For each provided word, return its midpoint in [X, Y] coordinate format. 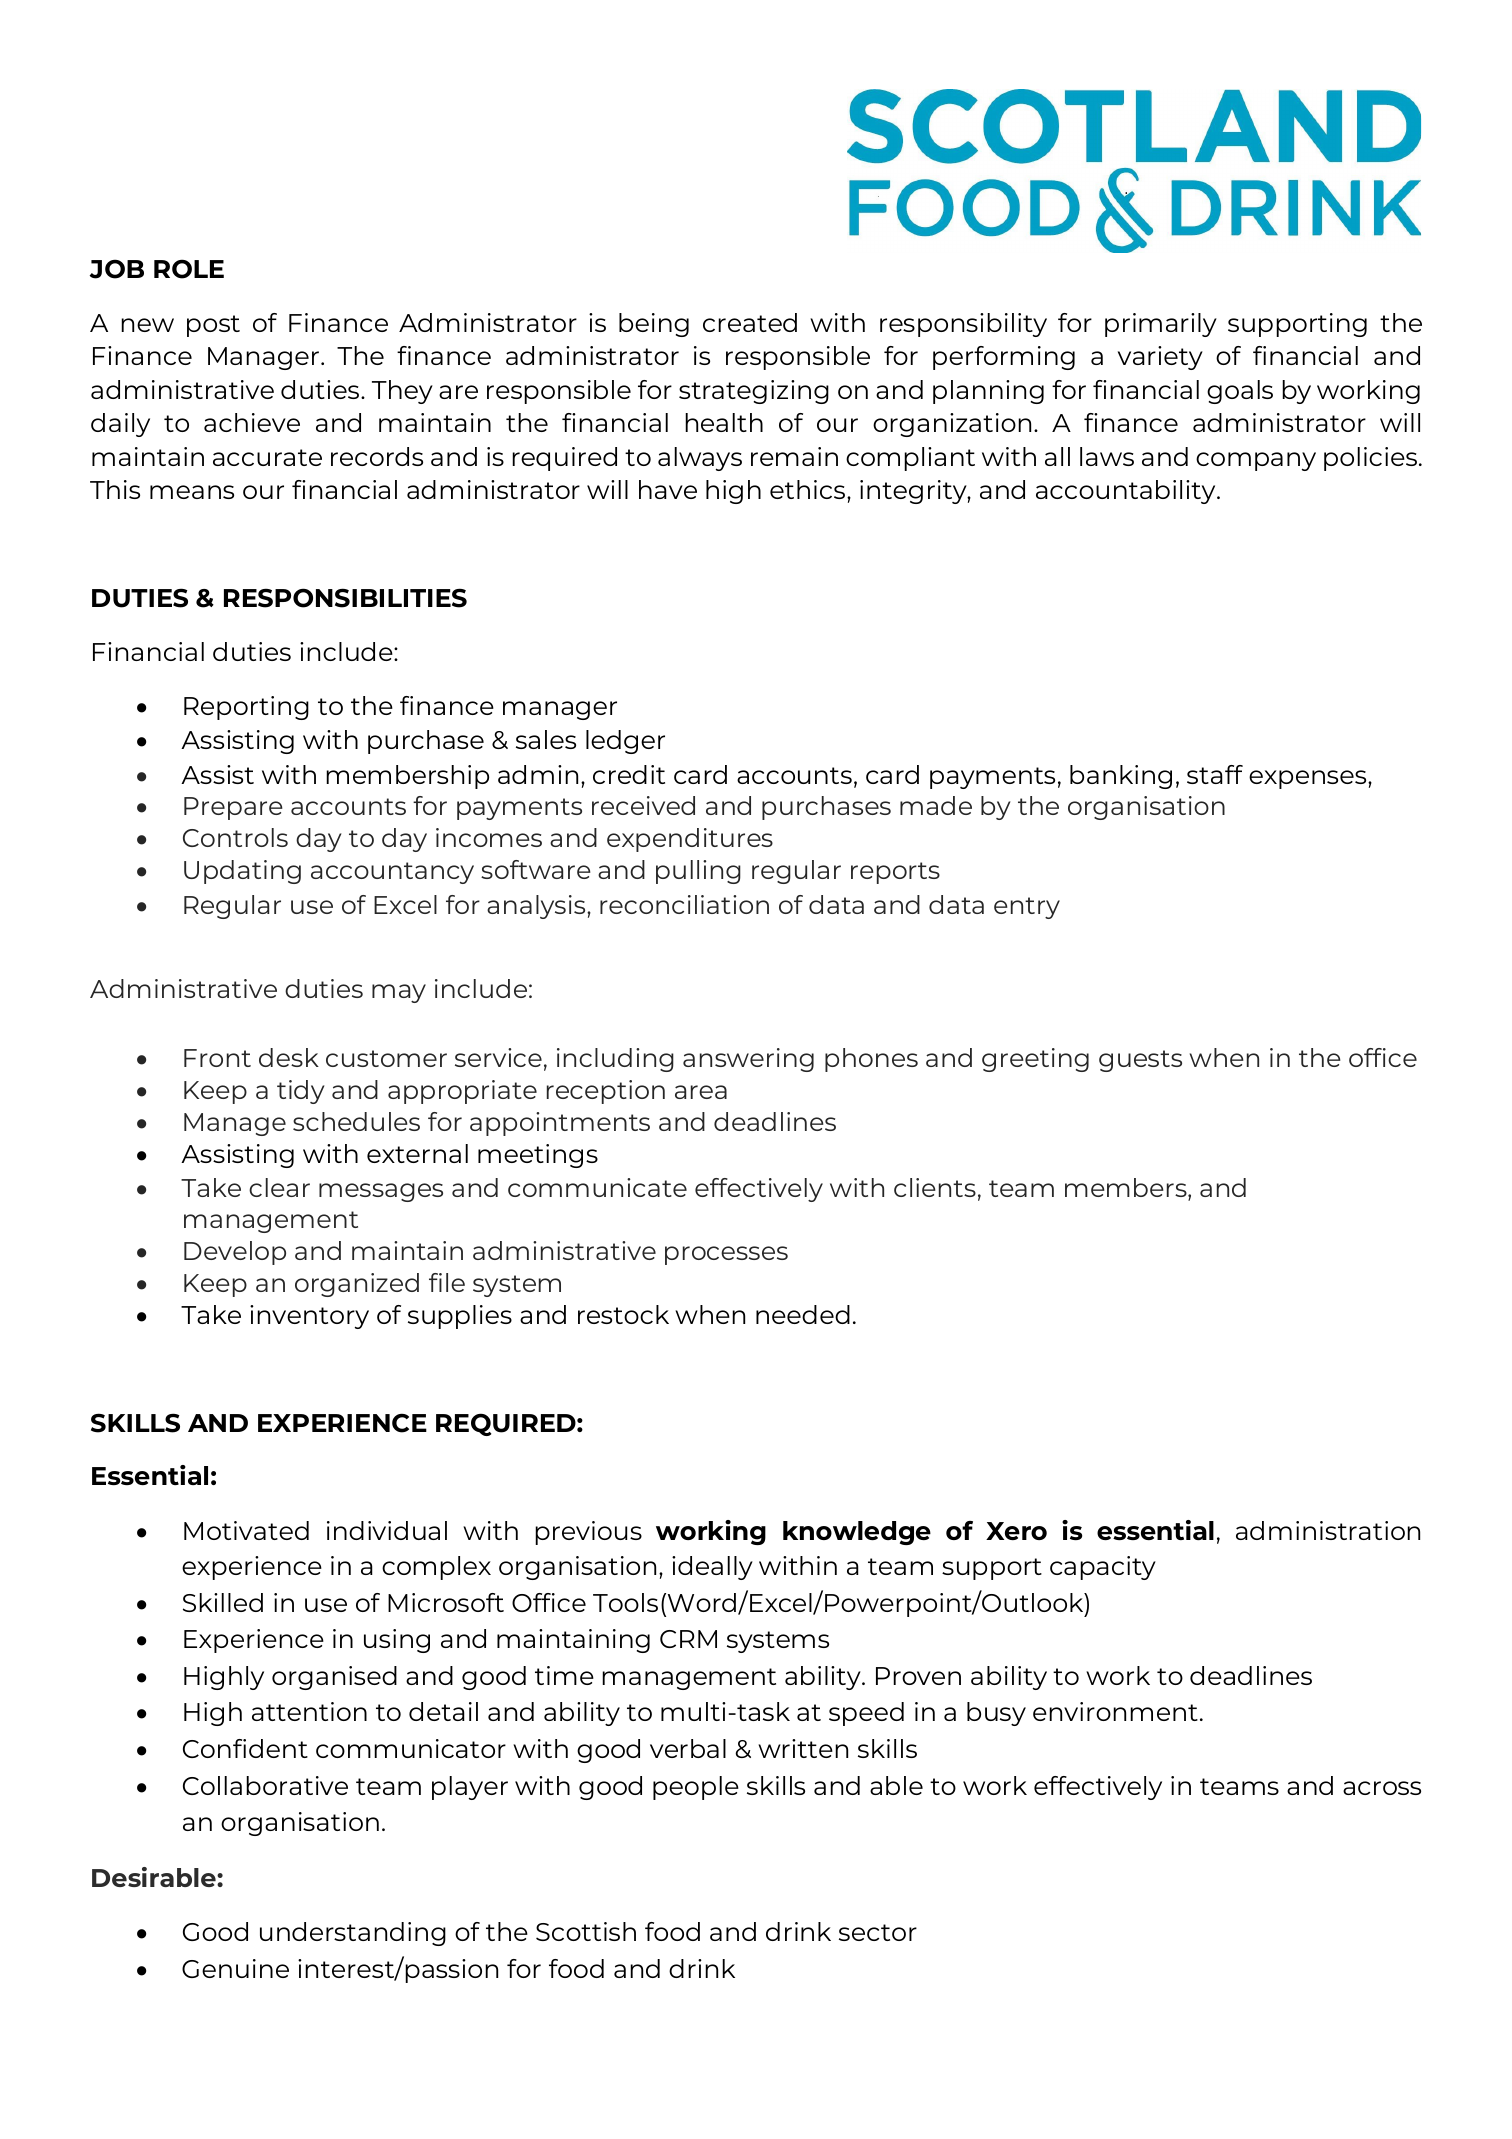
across [1382, 1788]
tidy [301, 1092]
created [750, 322]
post [213, 326]
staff [1215, 774]
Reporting [246, 708]
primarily [1161, 325]
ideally [712, 1568]
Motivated [246, 1530]
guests [1140, 1061]
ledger [625, 742]
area [701, 1092]
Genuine [235, 1968]
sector [878, 1932]
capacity [1103, 1568]
